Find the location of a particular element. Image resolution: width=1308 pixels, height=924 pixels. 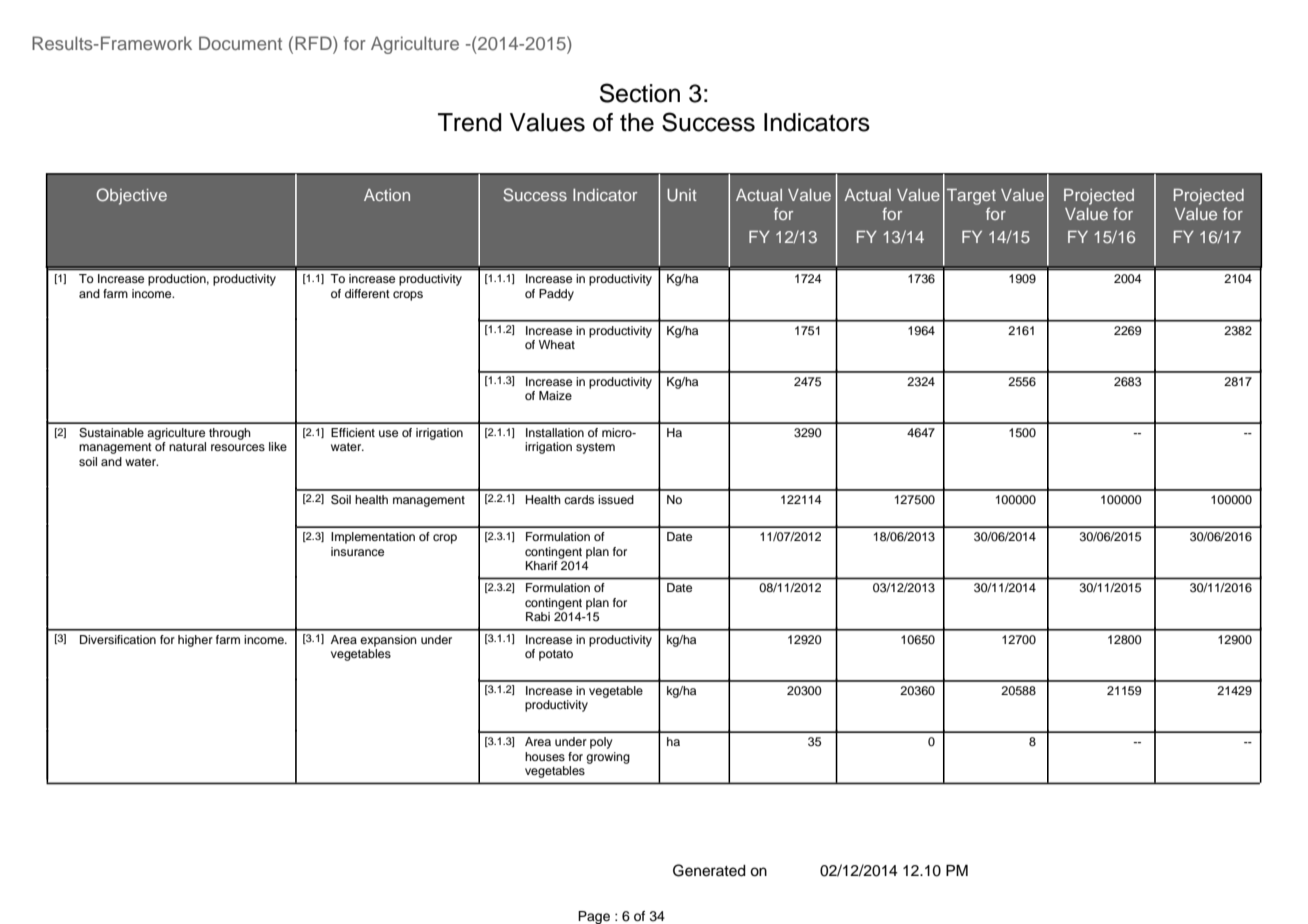

different is located at coordinates (367, 293).
